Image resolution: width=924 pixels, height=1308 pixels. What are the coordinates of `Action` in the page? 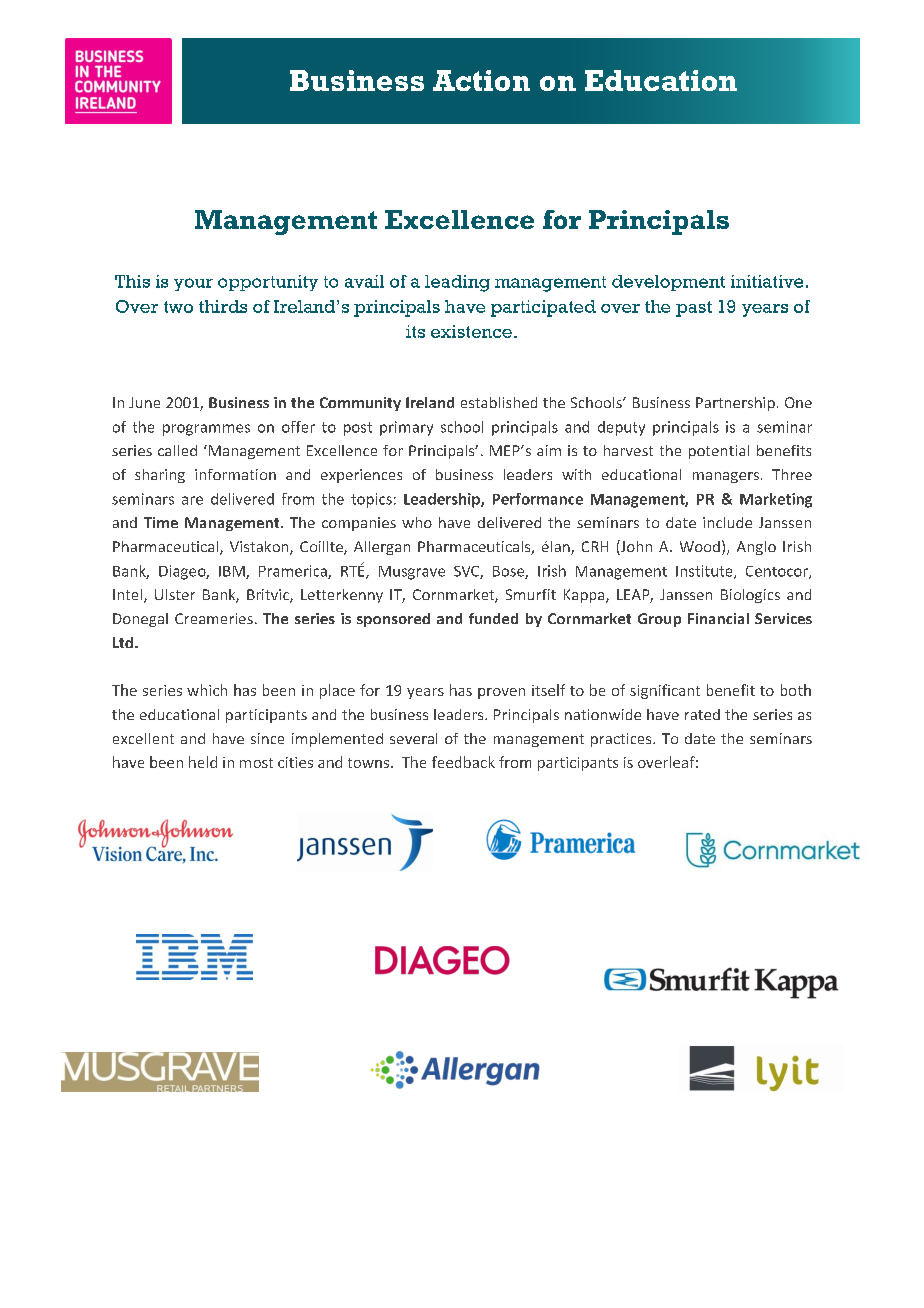 It's located at (481, 80).
